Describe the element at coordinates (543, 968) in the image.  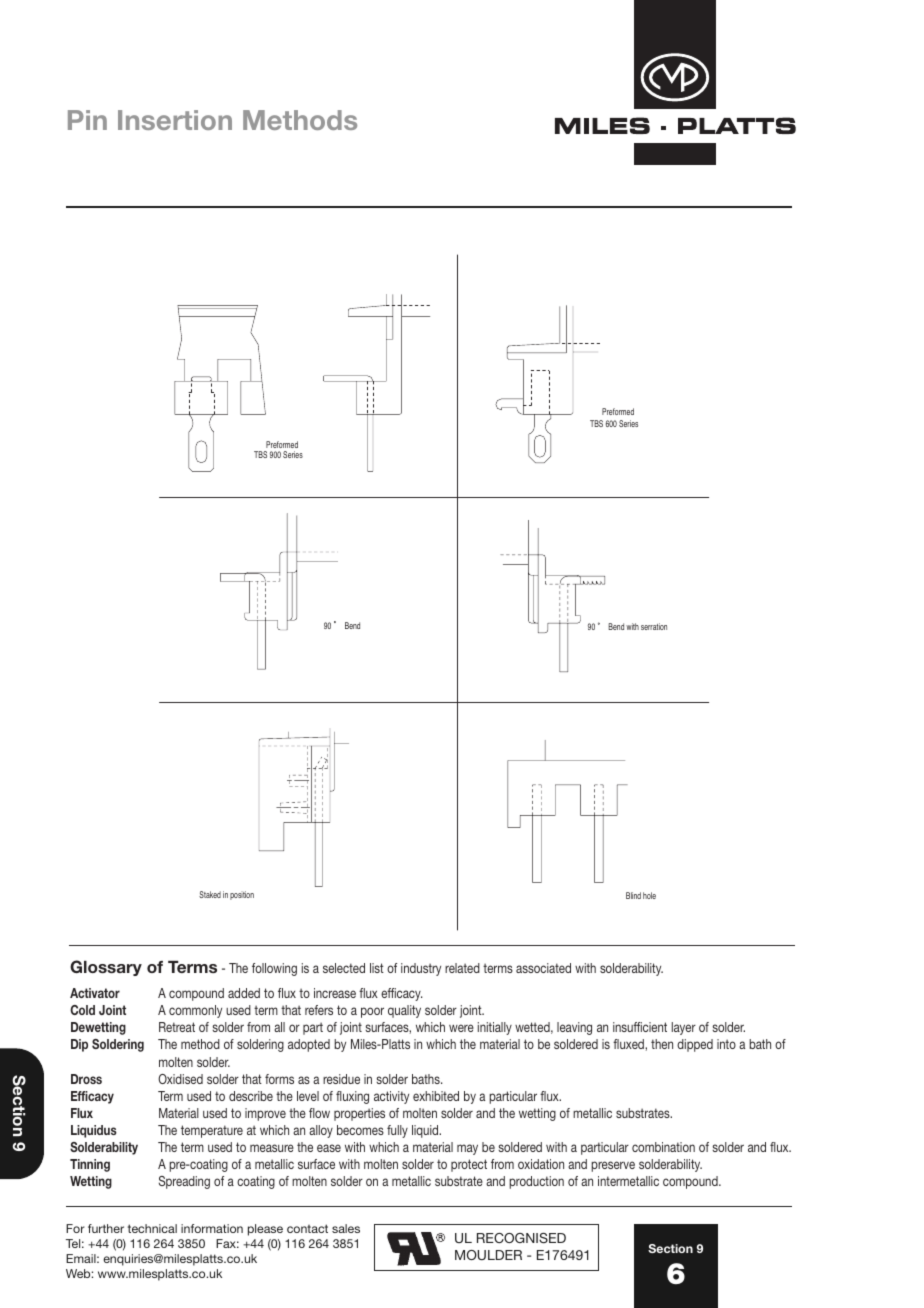
I see `associated` at that location.
